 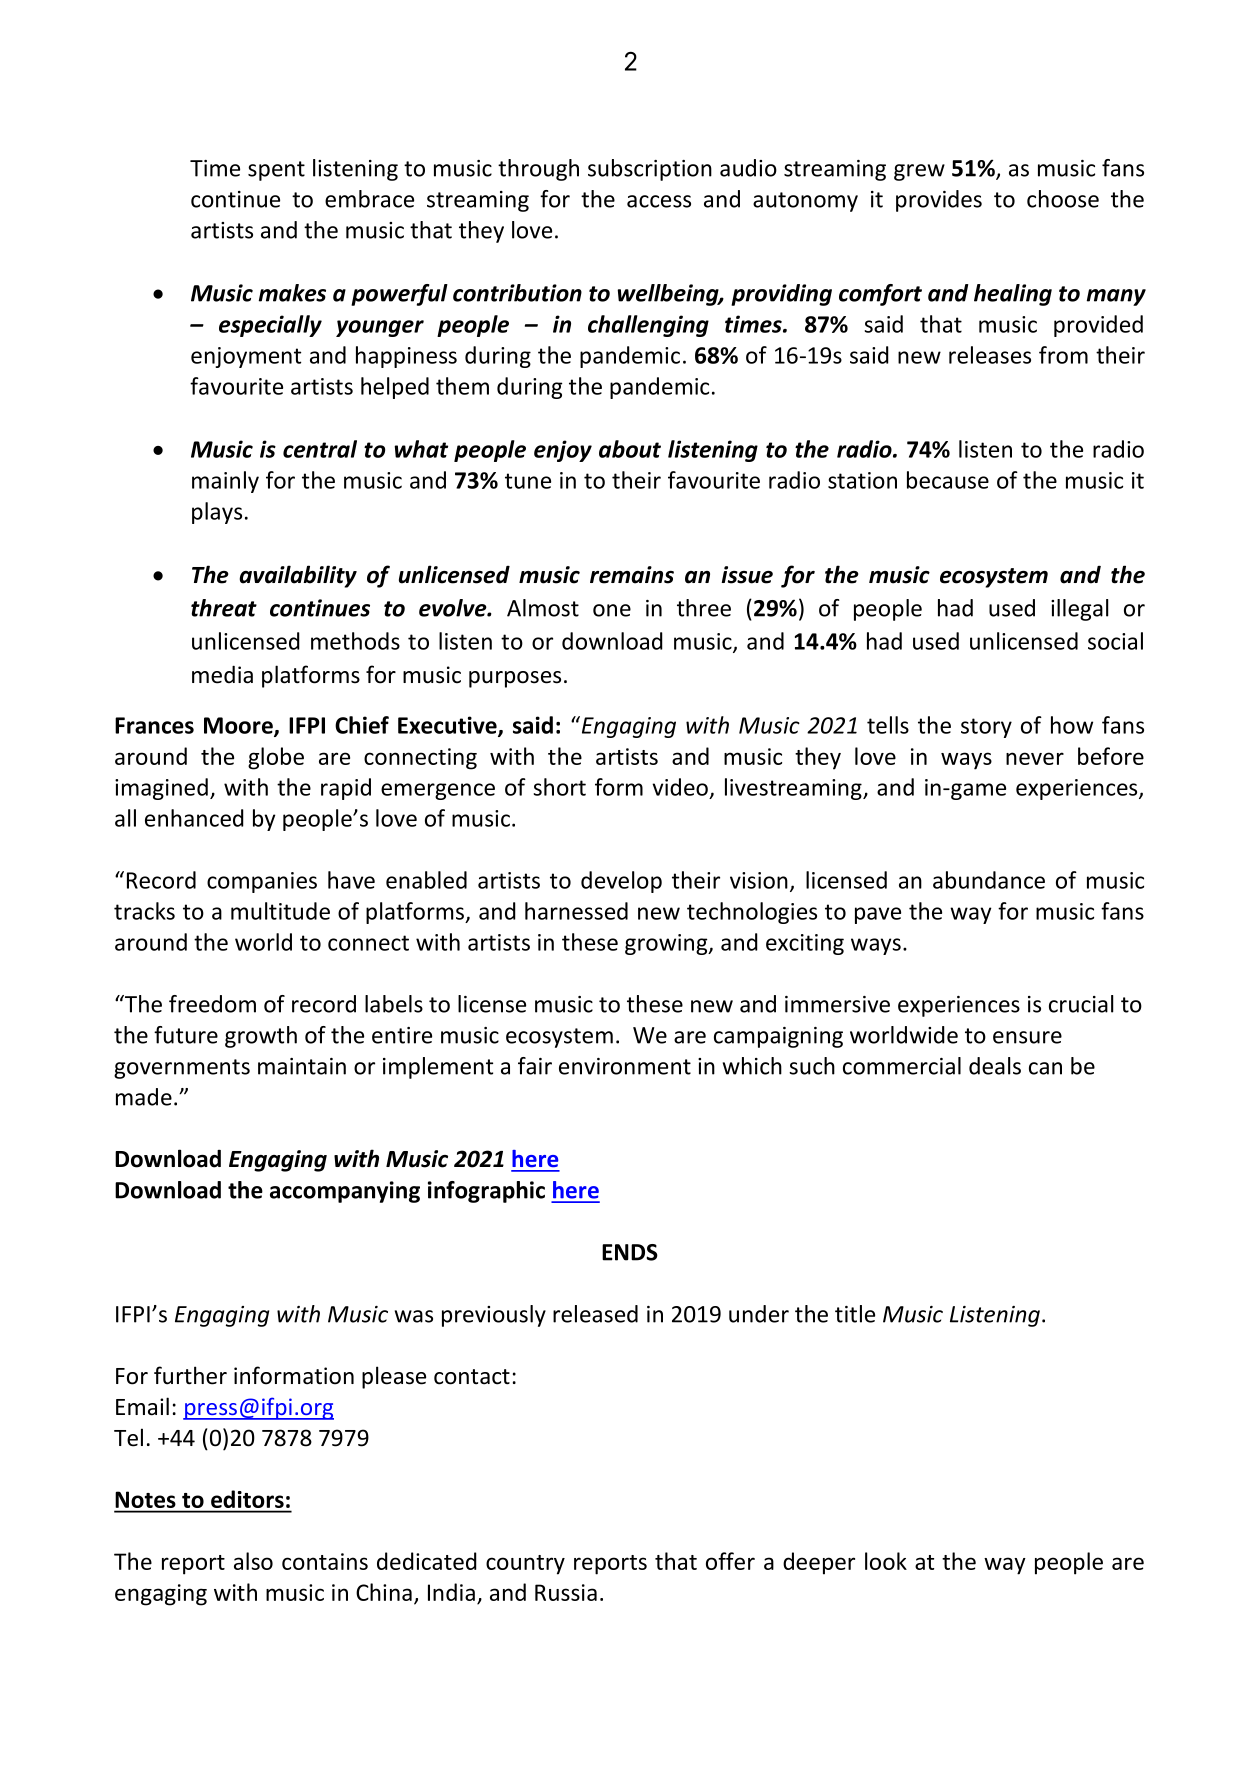 I want to click on also, so click(x=253, y=1561).
